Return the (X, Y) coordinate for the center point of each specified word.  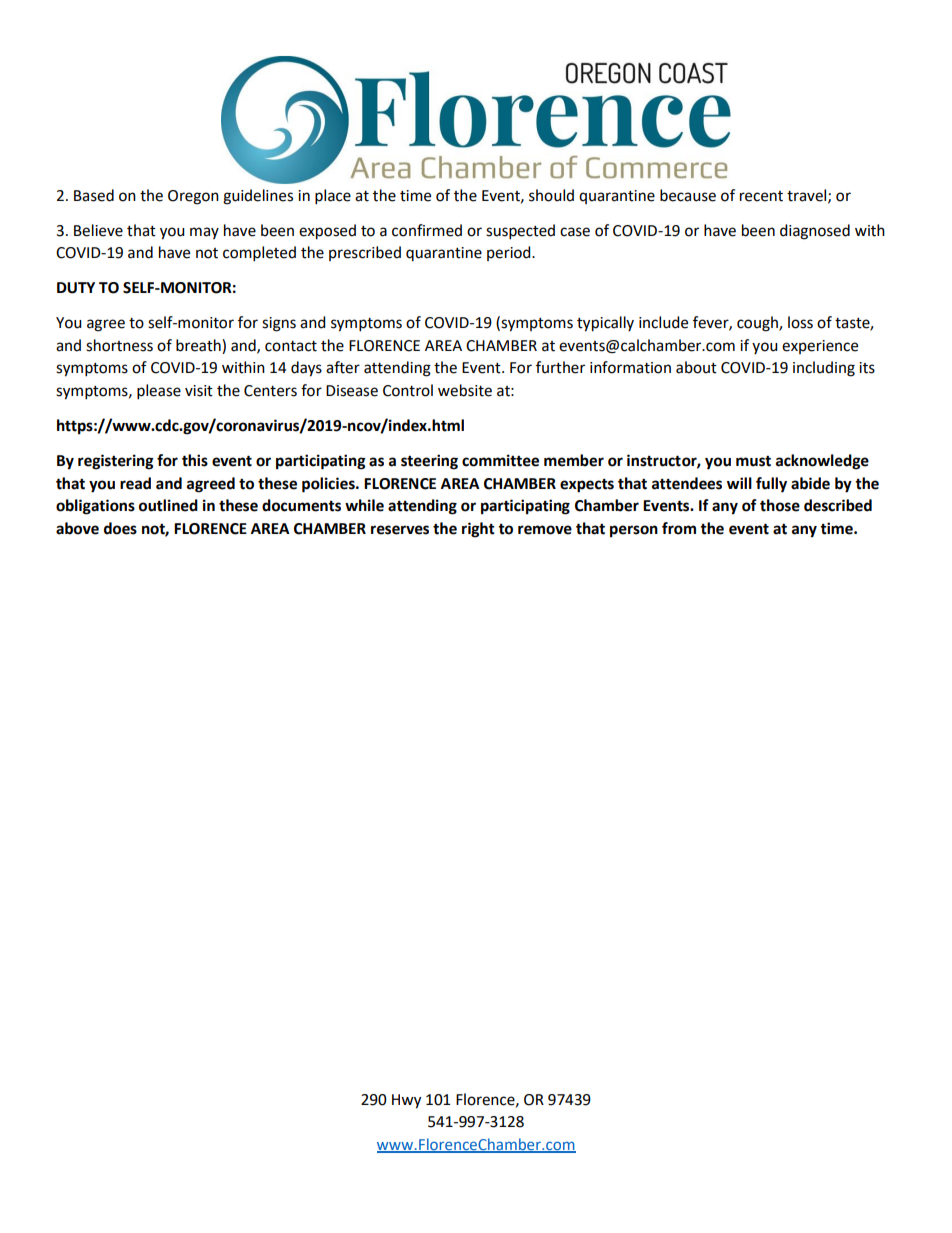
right (478, 530)
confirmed (427, 230)
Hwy (406, 1101)
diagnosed (815, 232)
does (120, 528)
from (679, 528)
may (204, 233)
